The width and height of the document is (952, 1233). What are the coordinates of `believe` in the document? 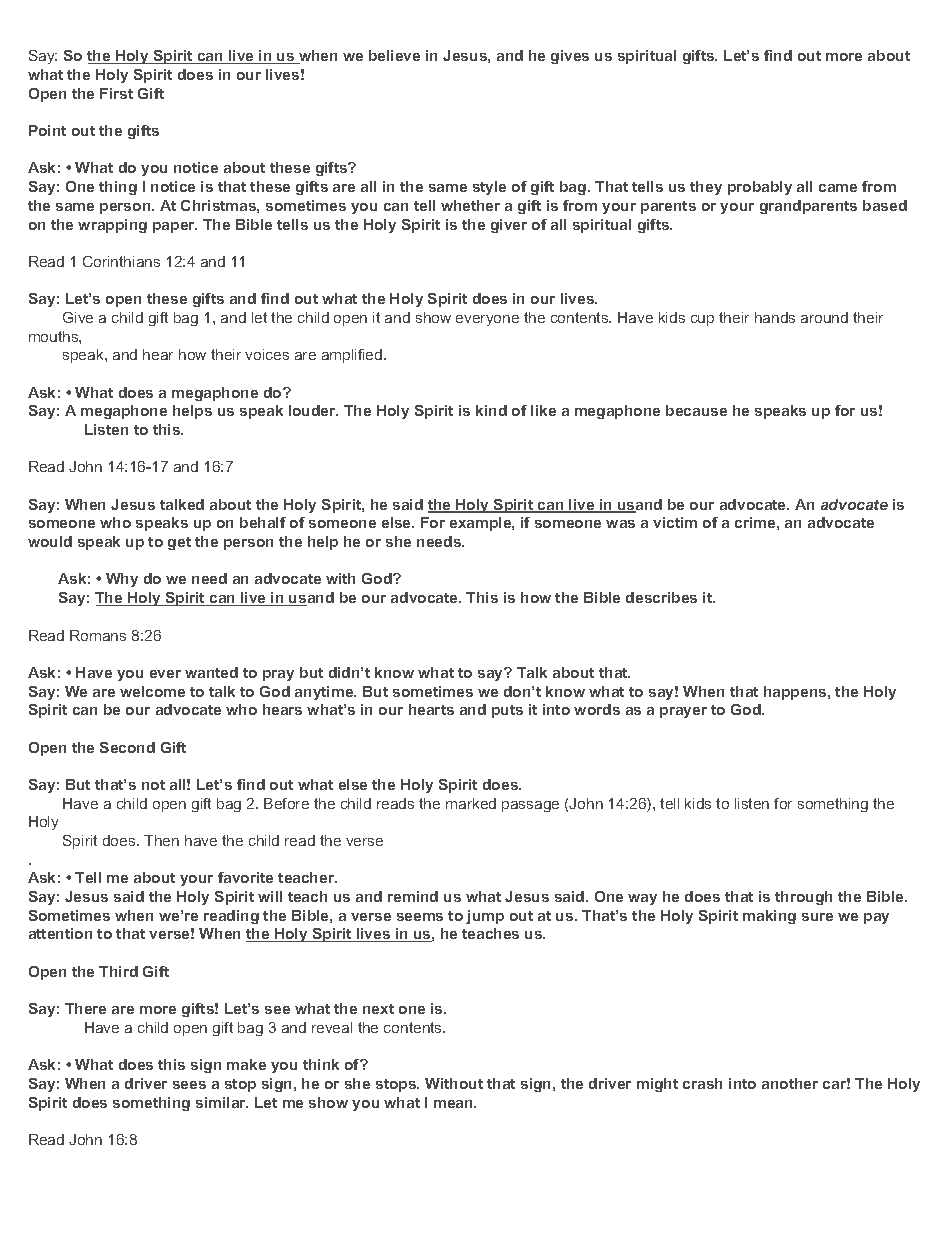 It's located at (394, 55).
